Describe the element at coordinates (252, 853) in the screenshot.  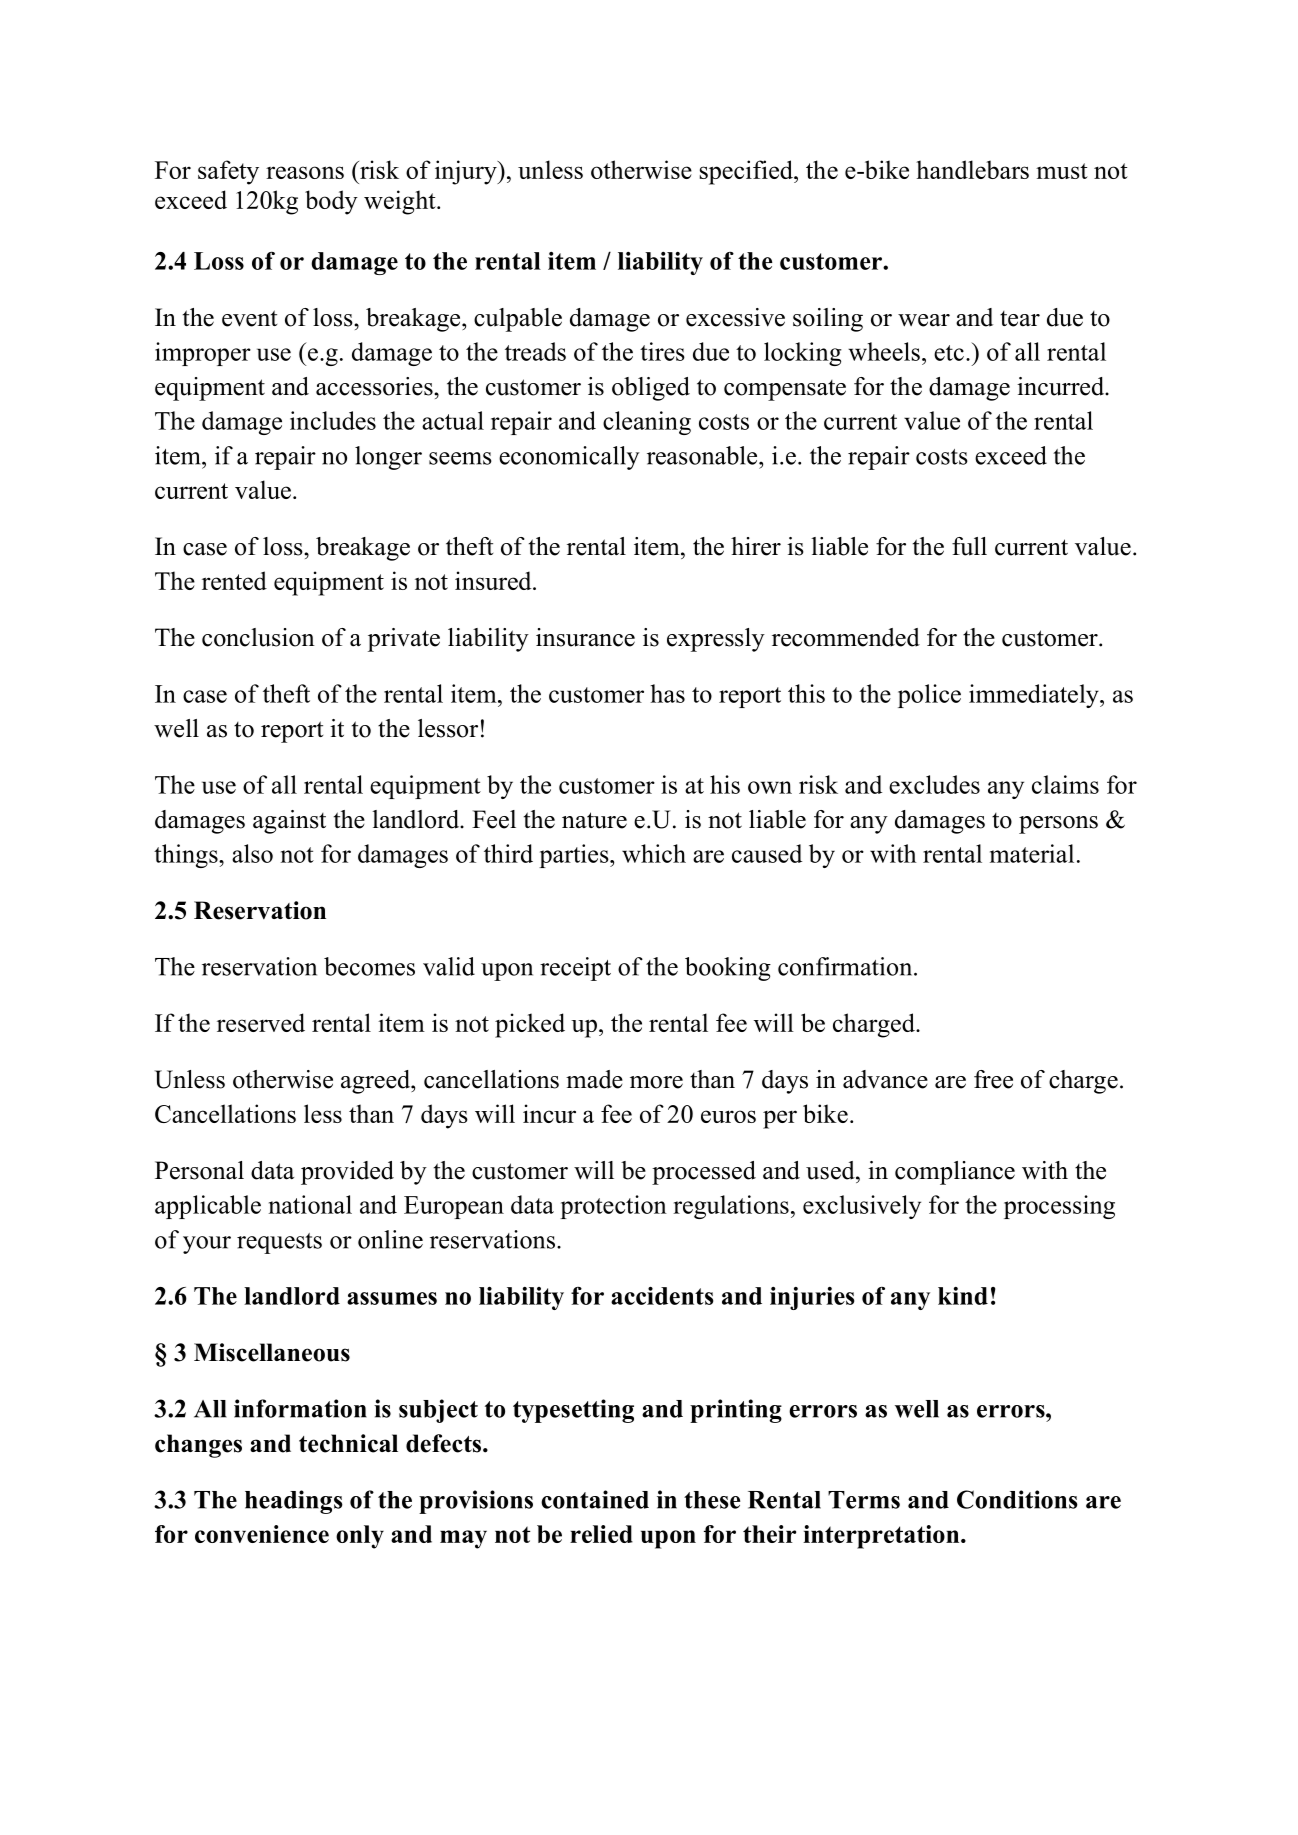
I see `also` at that location.
